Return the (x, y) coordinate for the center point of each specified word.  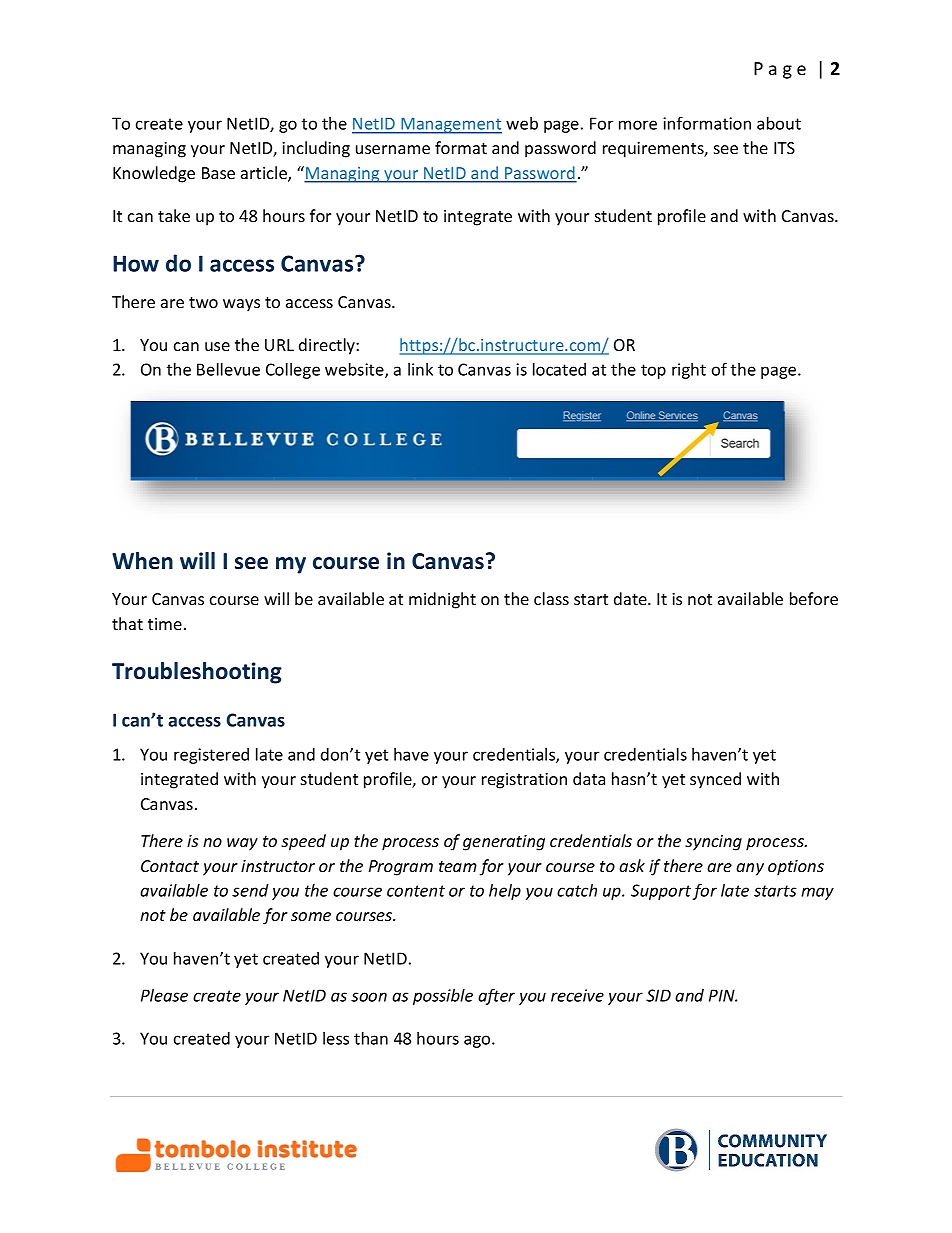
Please (164, 995)
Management (450, 126)
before (814, 598)
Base (218, 173)
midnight (442, 600)
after (496, 996)
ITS (784, 148)
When (142, 561)
